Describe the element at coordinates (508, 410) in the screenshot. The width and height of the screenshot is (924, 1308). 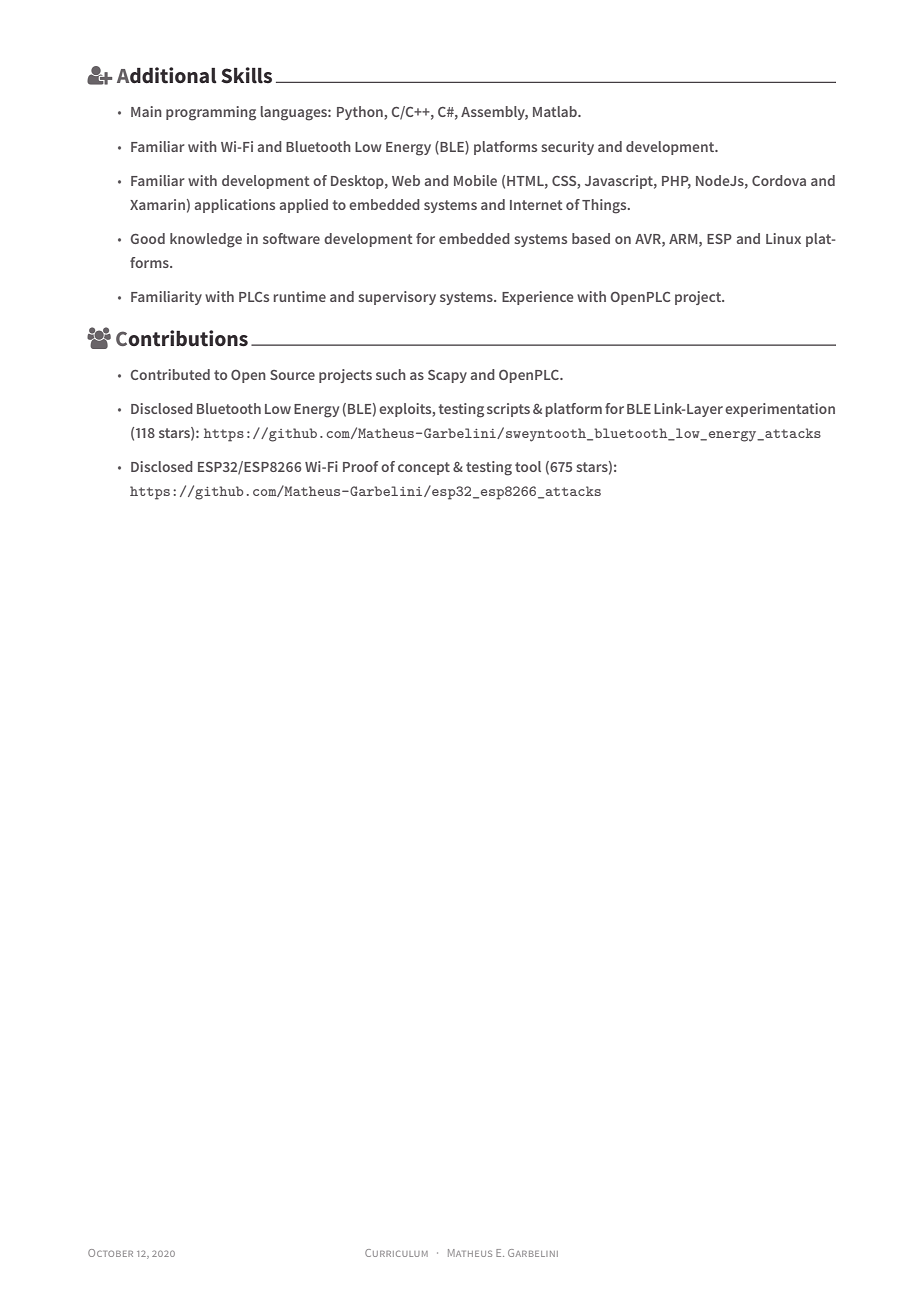
I see `scripts` at that location.
